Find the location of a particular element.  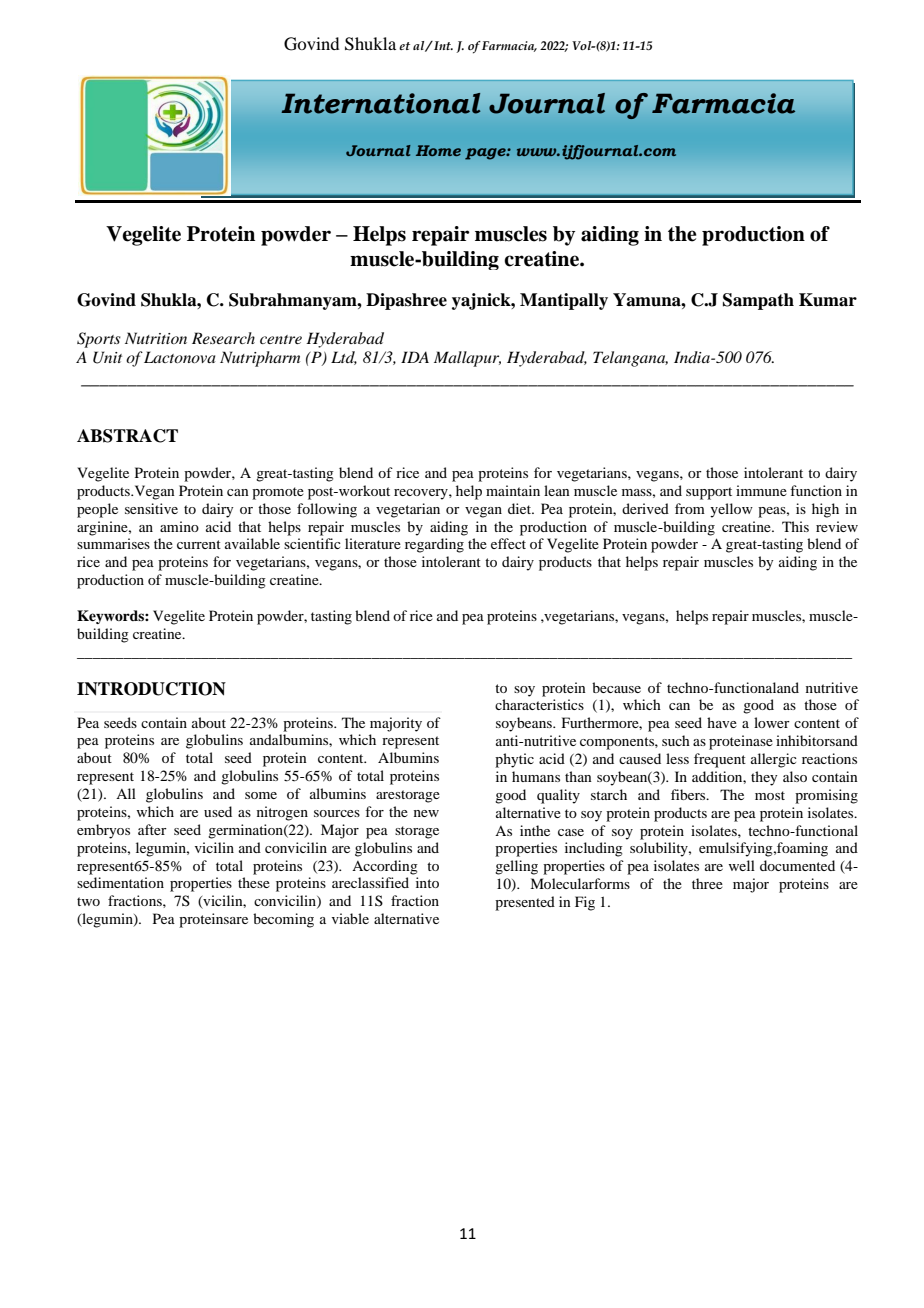

Kumar is located at coordinates (828, 300).
